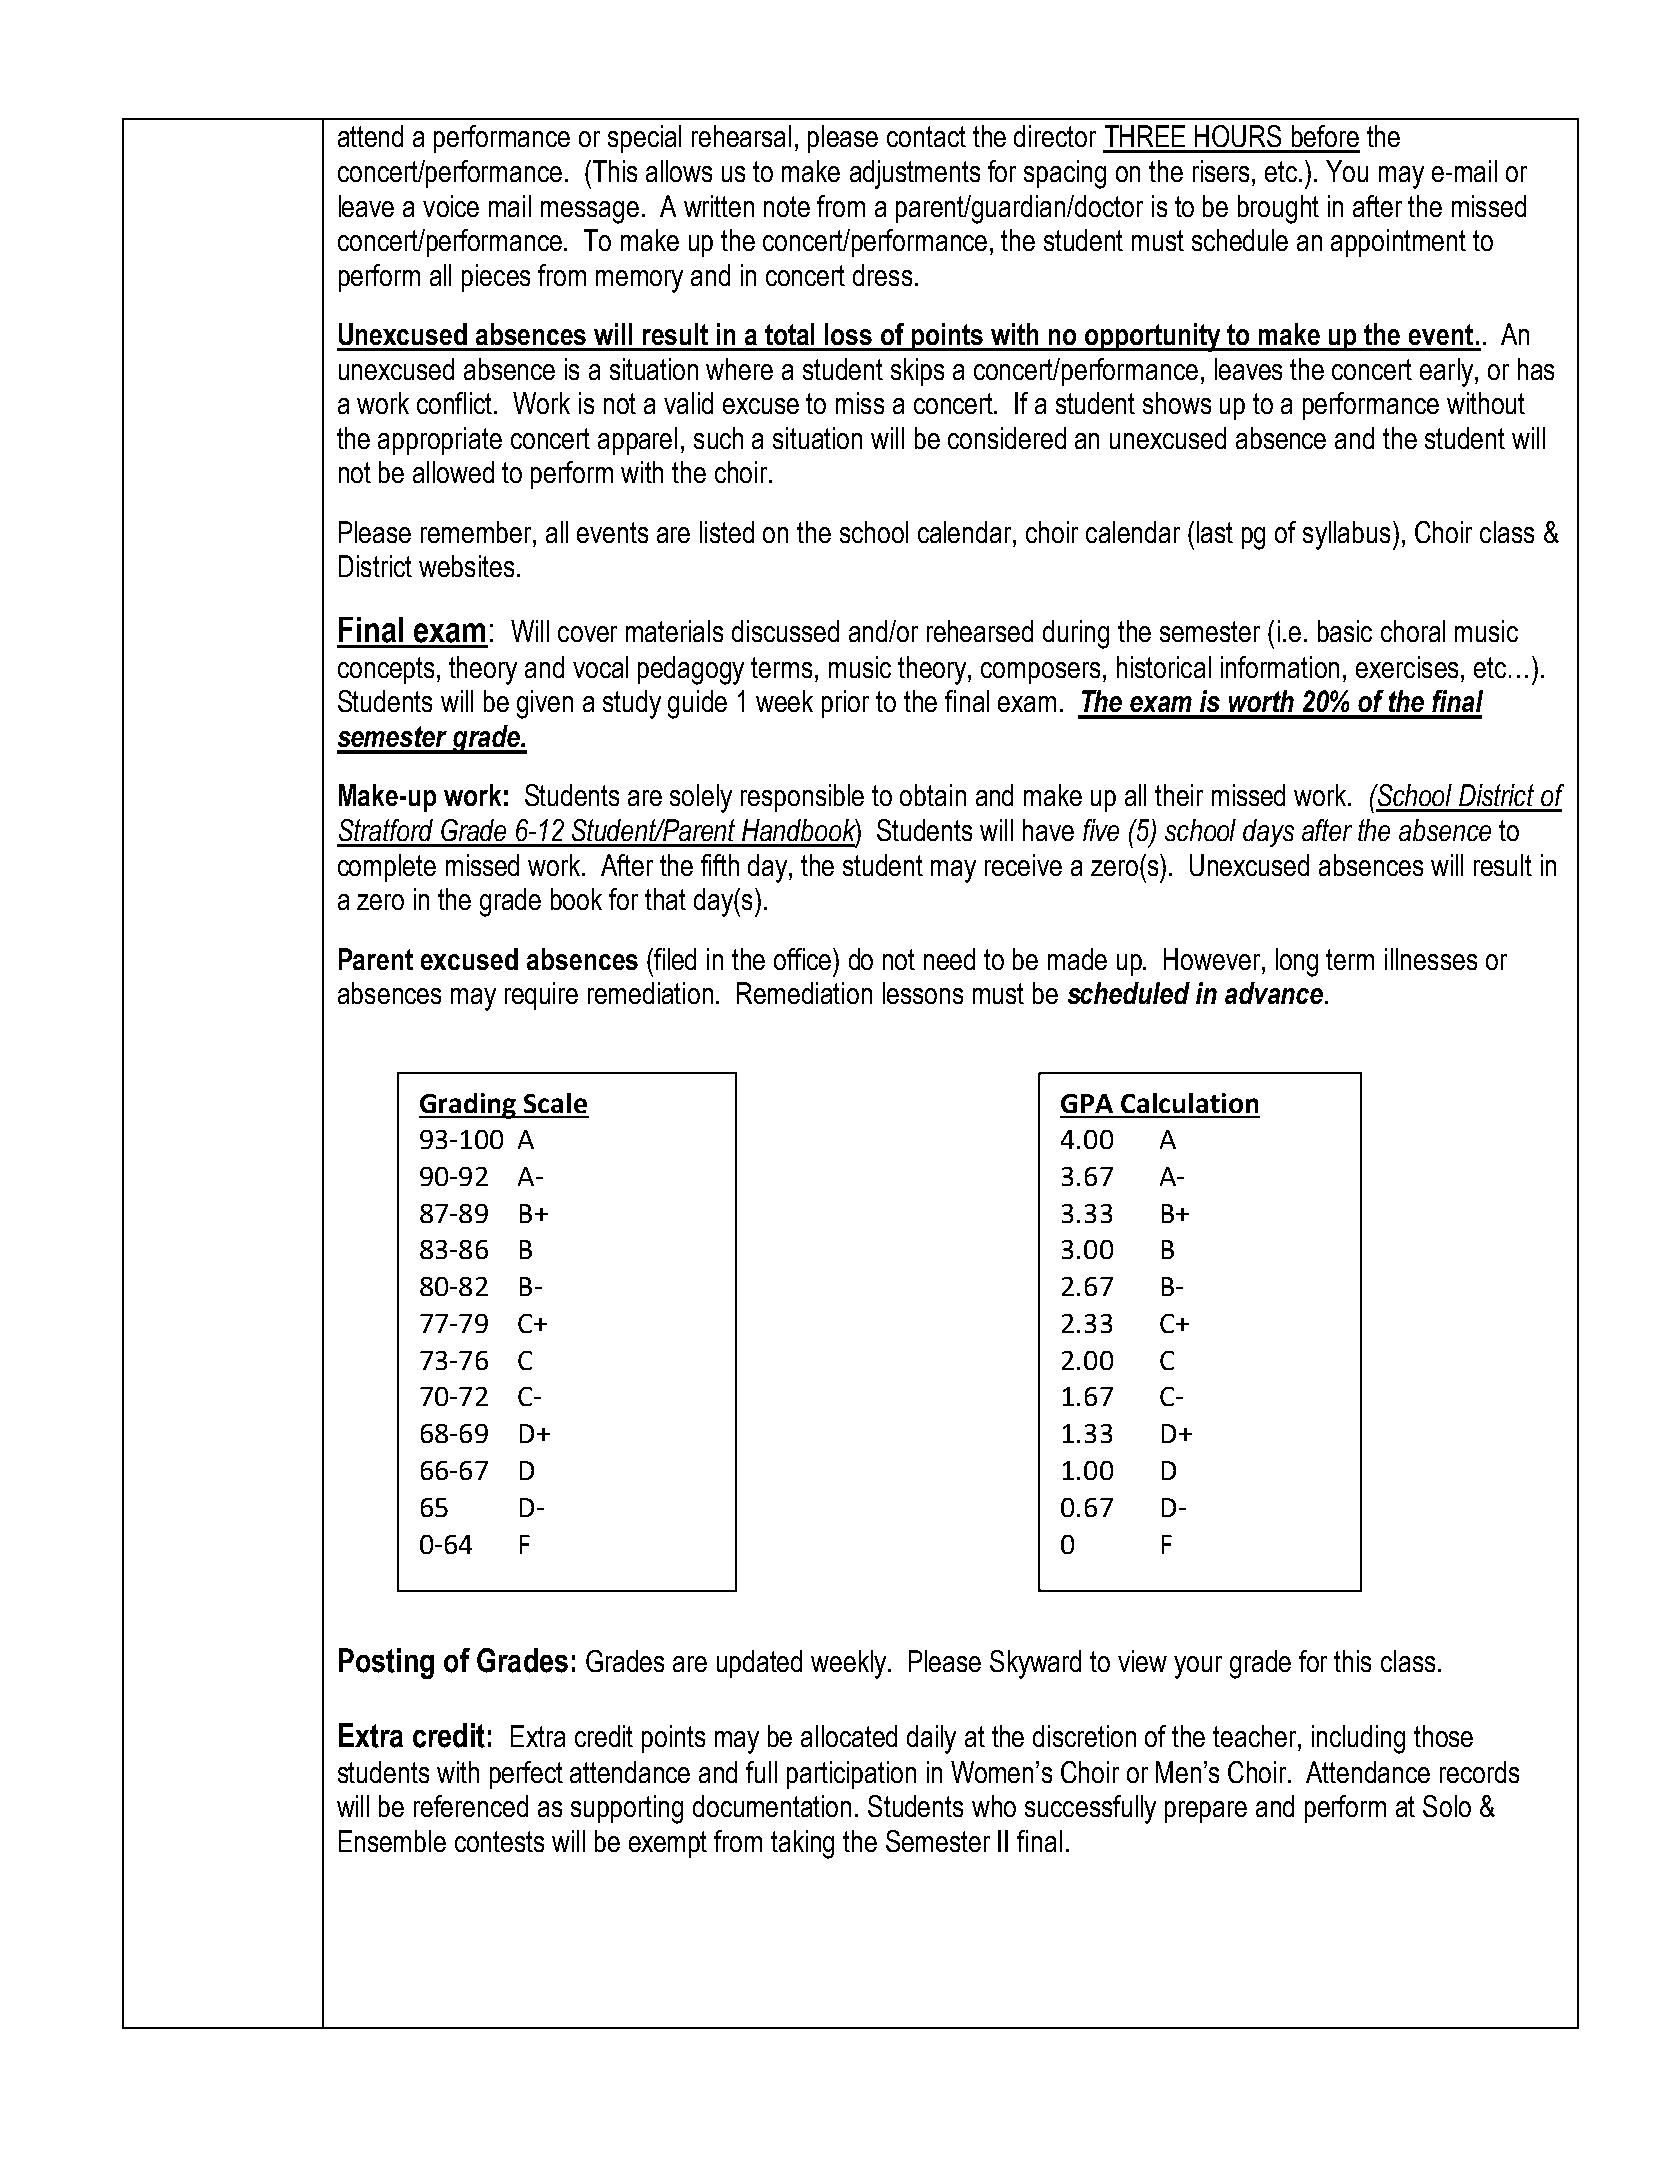 This screenshot has height=2166, width=1673. Describe the element at coordinates (915, 174) in the screenshot. I see `adjustments` at that location.
